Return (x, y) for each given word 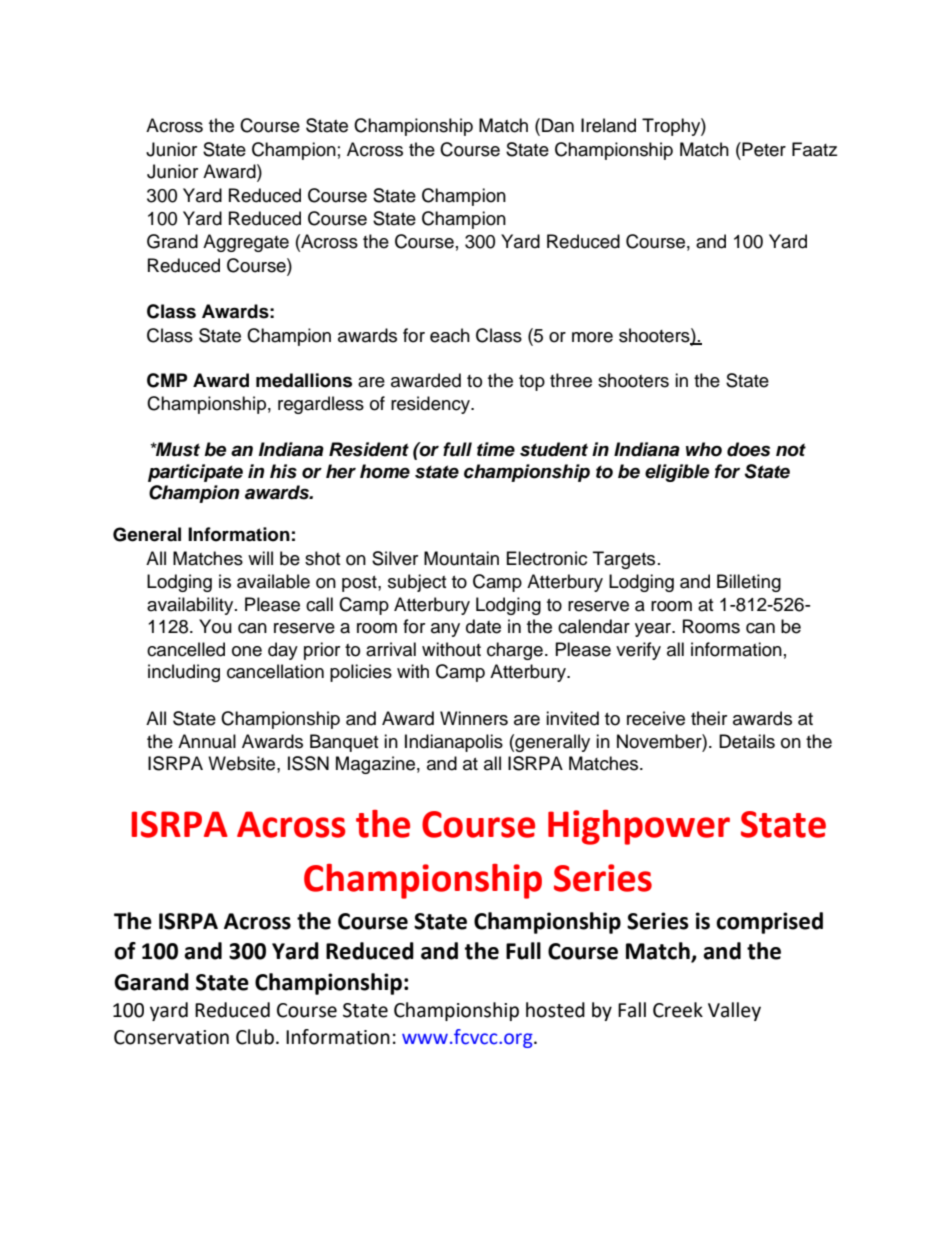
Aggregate (246, 243)
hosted (555, 1010)
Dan (558, 125)
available (273, 581)
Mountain (461, 558)
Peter (763, 149)
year (654, 630)
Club (255, 1037)
